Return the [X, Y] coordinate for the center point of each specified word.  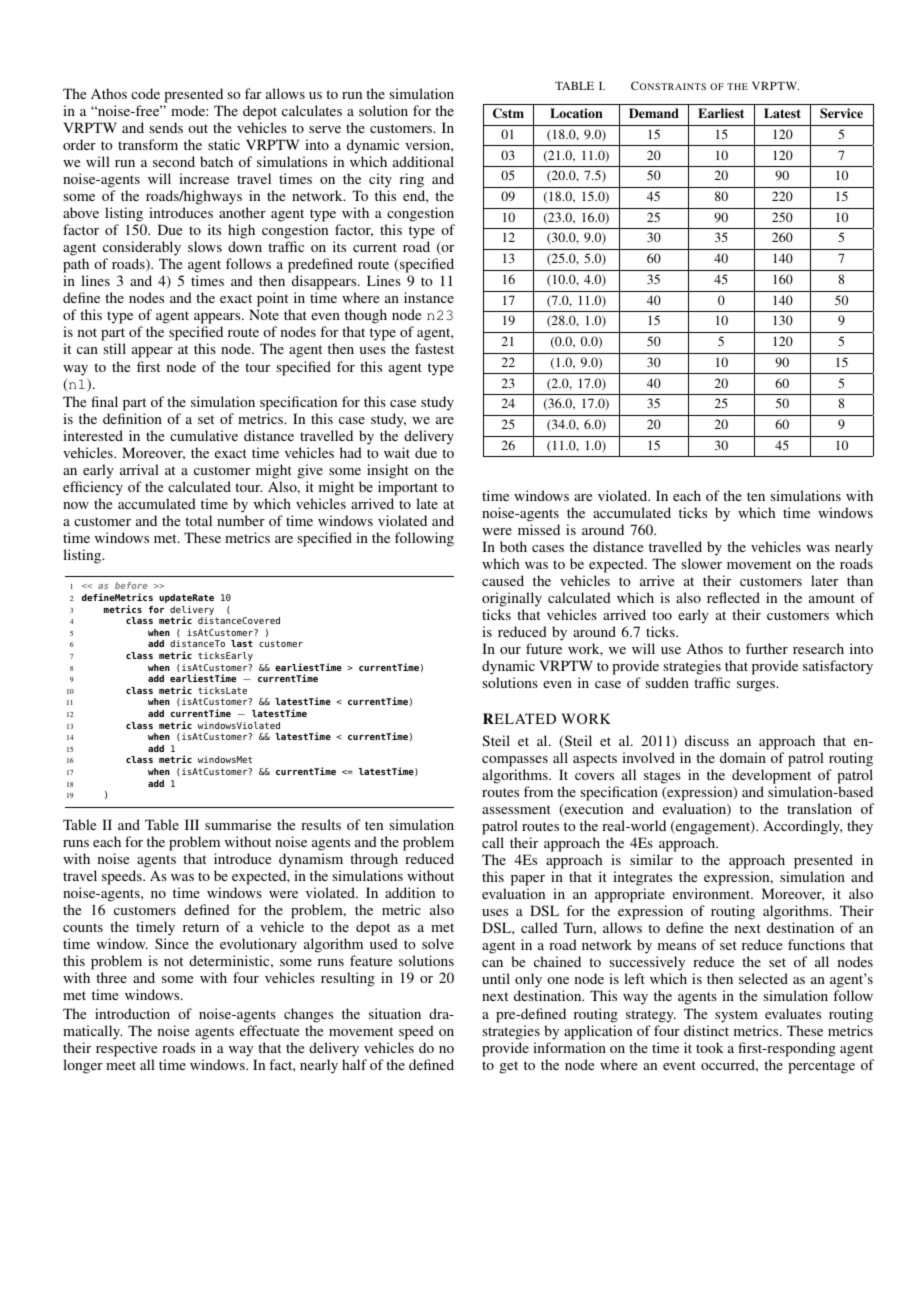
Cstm [508, 113]
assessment [516, 809]
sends [166, 127]
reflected [733, 597]
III [192, 824]
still [115, 348]
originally [512, 601]
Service [841, 113]
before [131, 585]
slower [702, 563]
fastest [434, 348]
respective [126, 1049]
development [771, 778]
